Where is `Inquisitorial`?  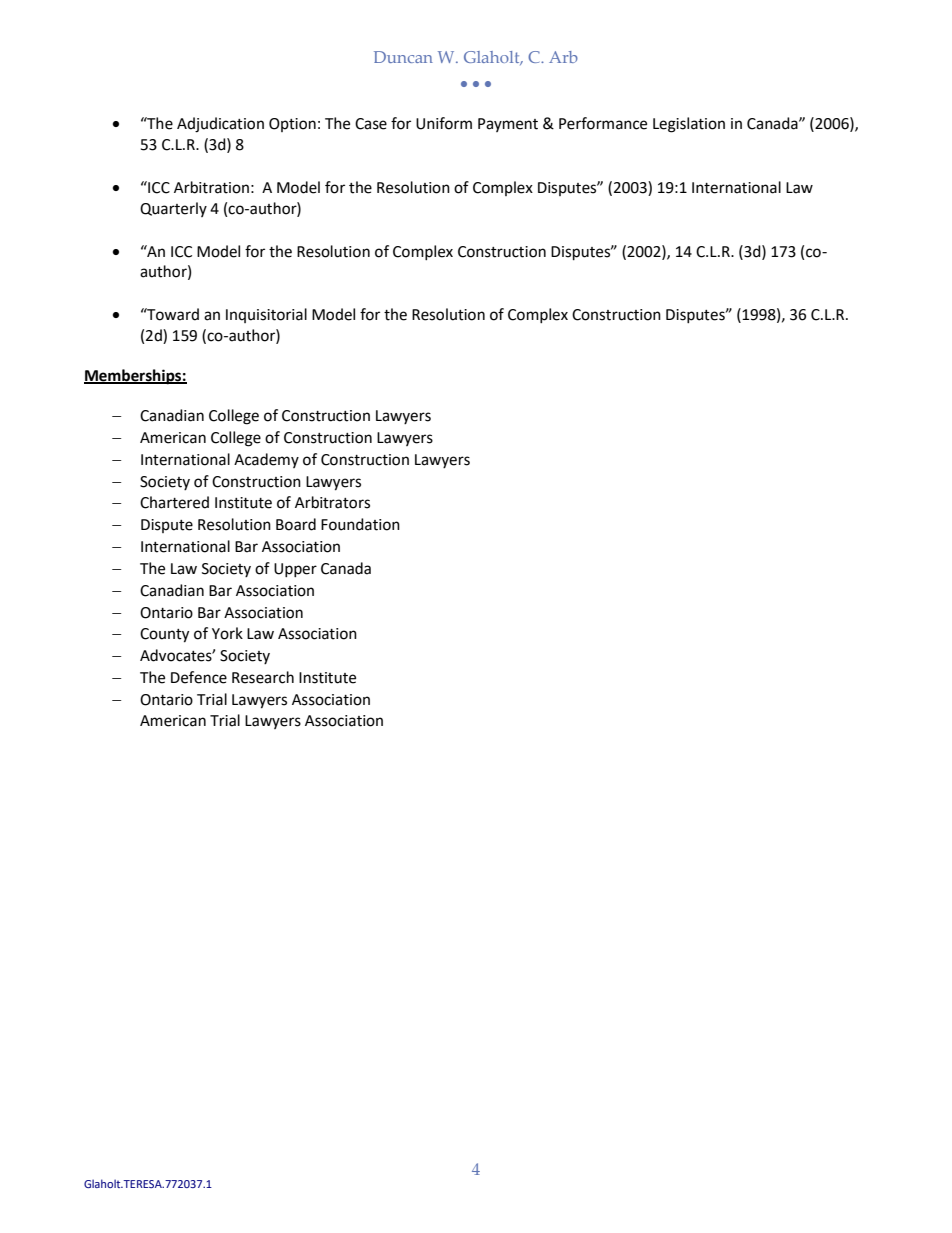 Inquisitorial is located at coordinates (266, 315).
